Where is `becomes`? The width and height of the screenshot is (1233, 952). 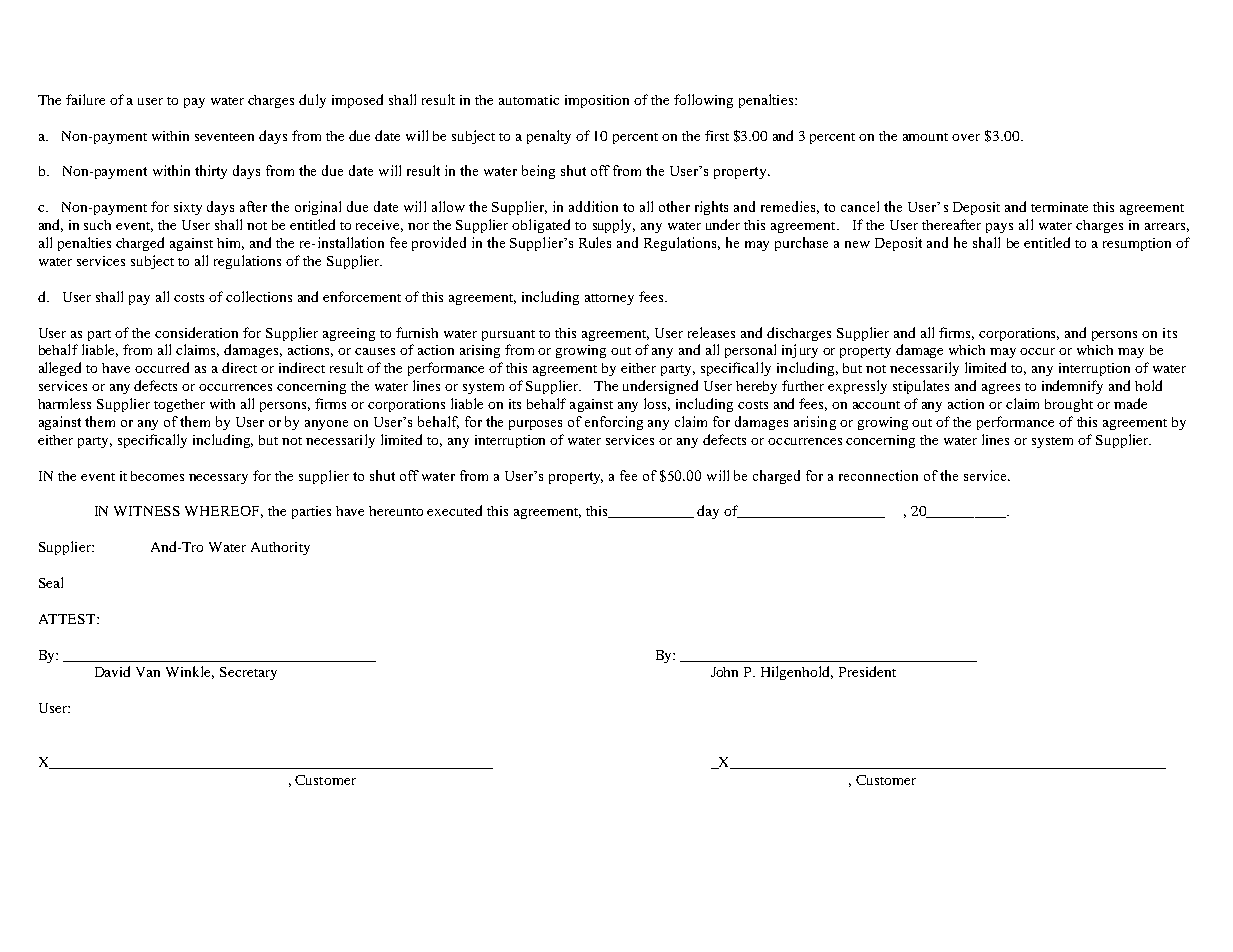
becomes is located at coordinates (157, 476).
